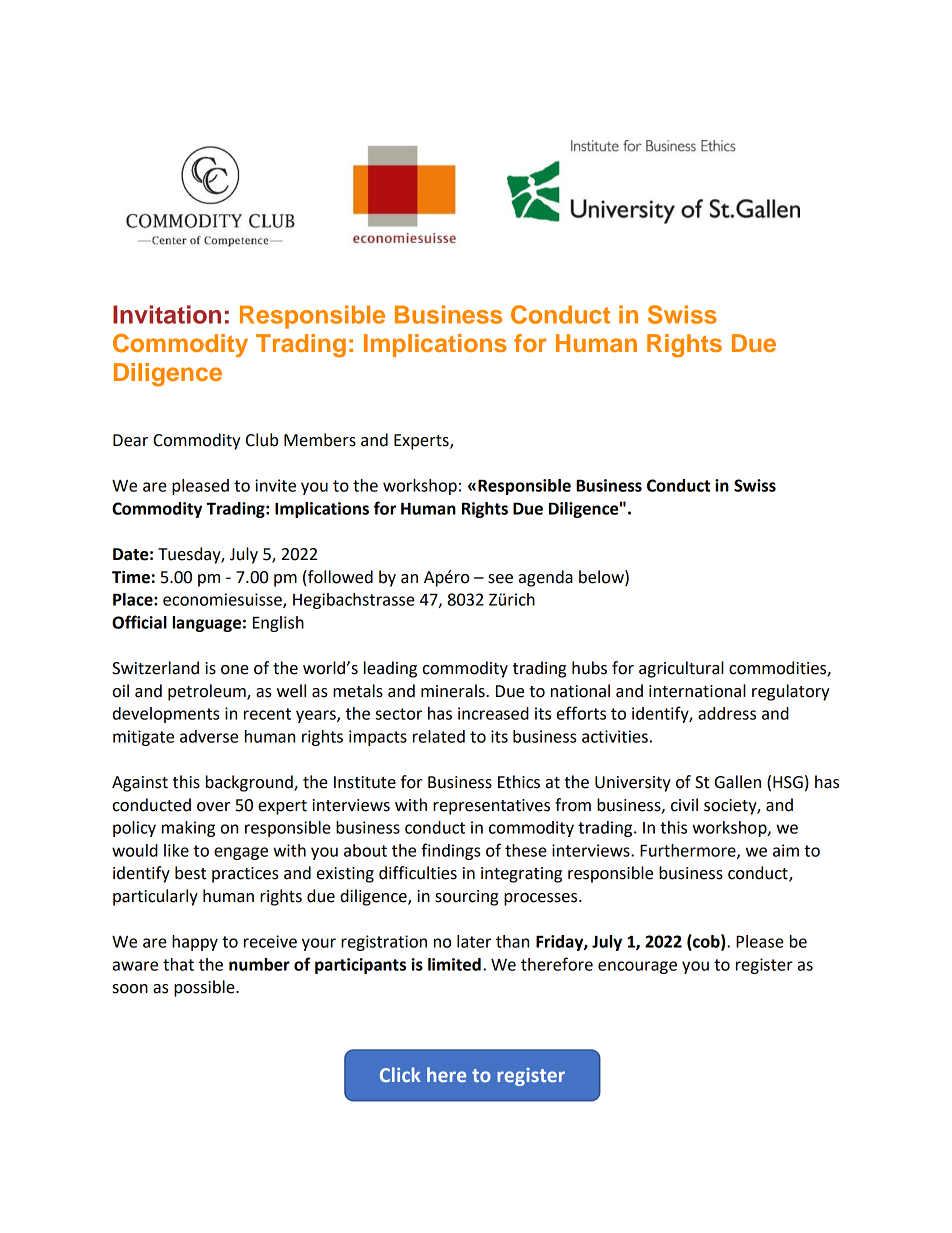 This screenshot has height=1233, width=952. What do you see at coordinates (689, 851) in the screenshot?
I see `Furthermore` at bounding box center [689, 851].
